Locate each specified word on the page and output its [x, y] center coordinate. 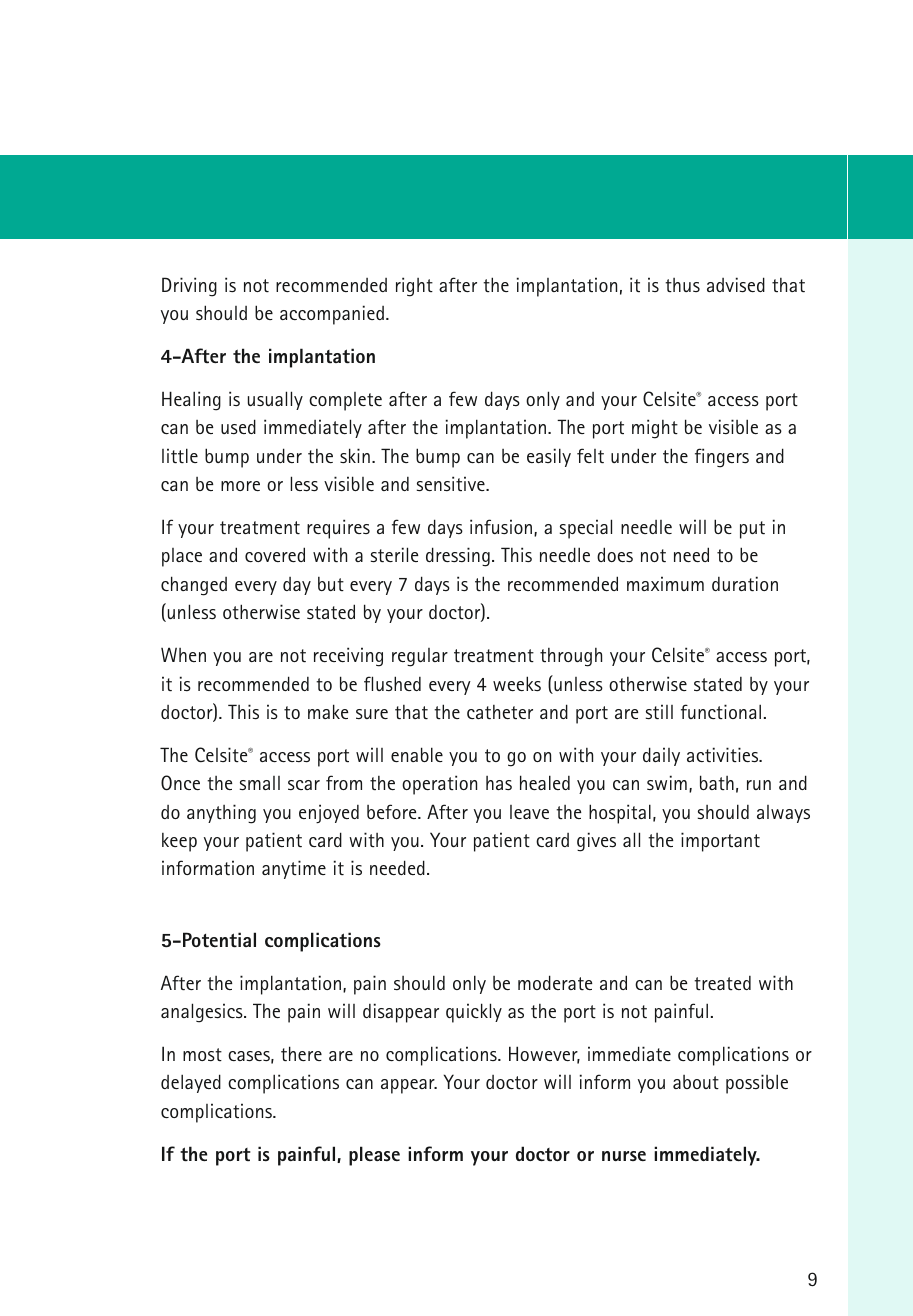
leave [529, 812]
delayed [191, 1083]
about [696, 1082]
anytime [294, 869]
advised [736, 284]
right [414, 287]
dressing [458, 557]
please [374, 1156]
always [783, 814]
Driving [189, 287]
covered [275, 554]
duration [745, 584]
